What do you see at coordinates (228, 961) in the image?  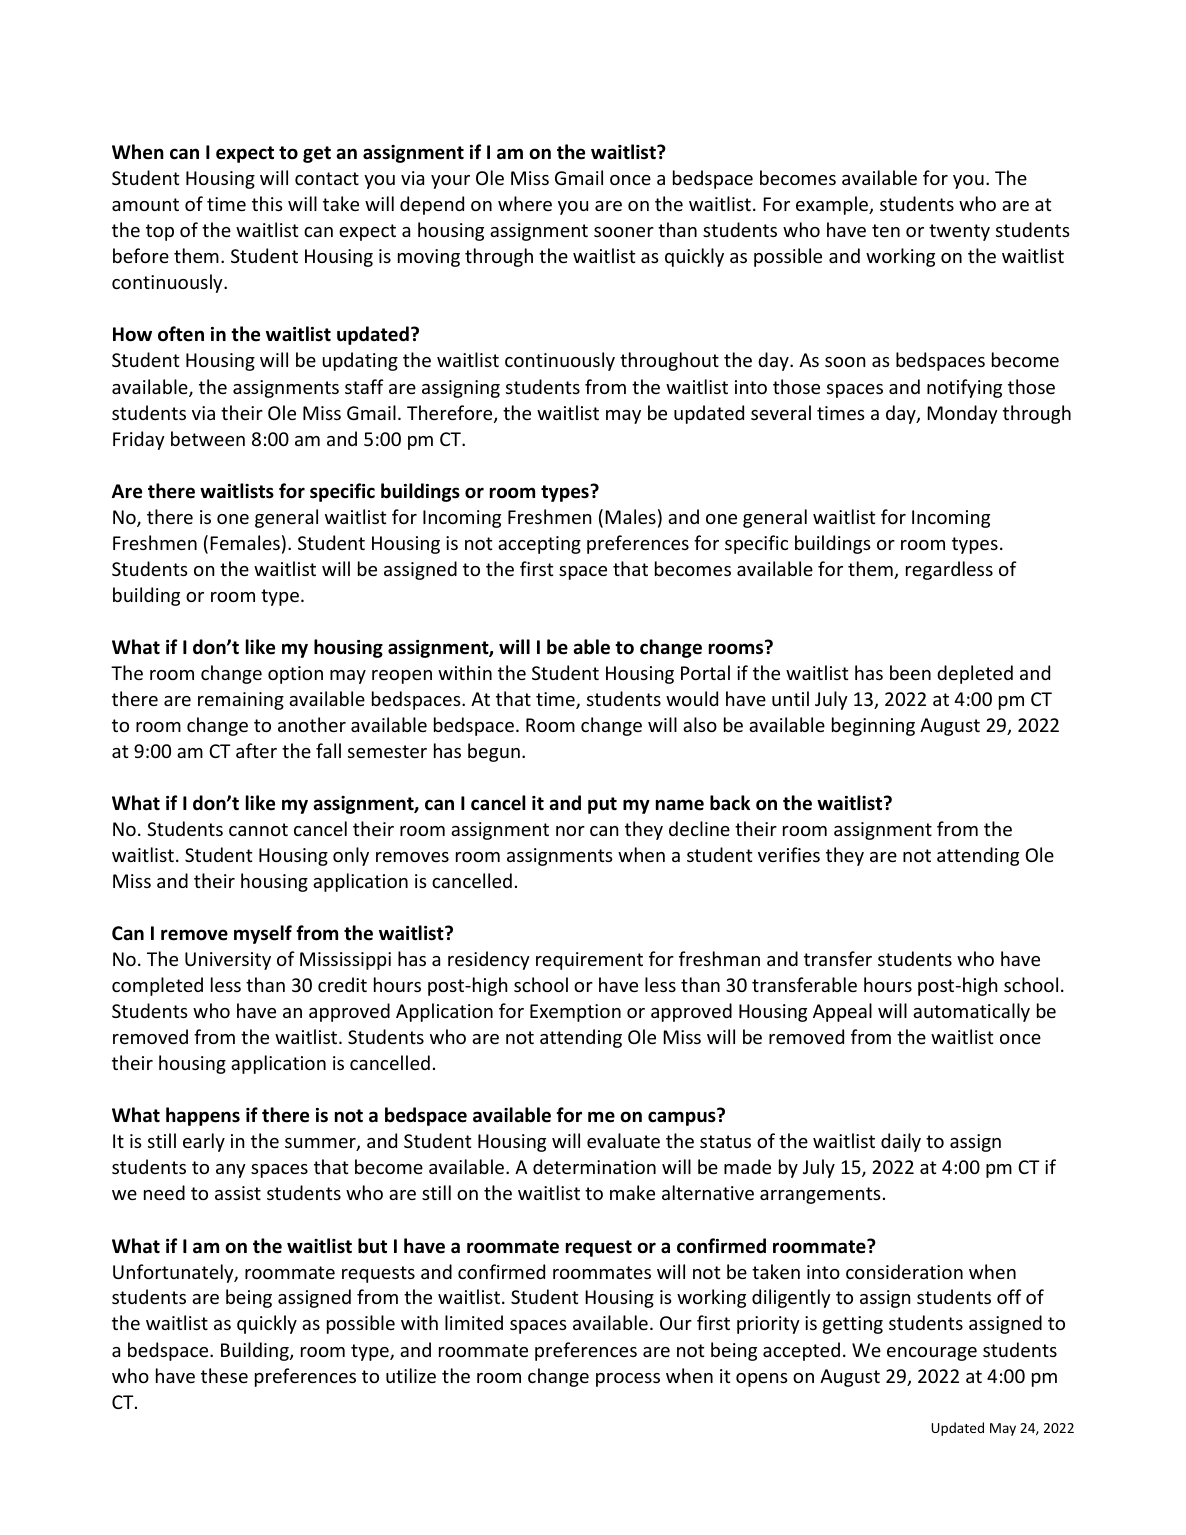 I see `University` at bounding box center [228, 961].
